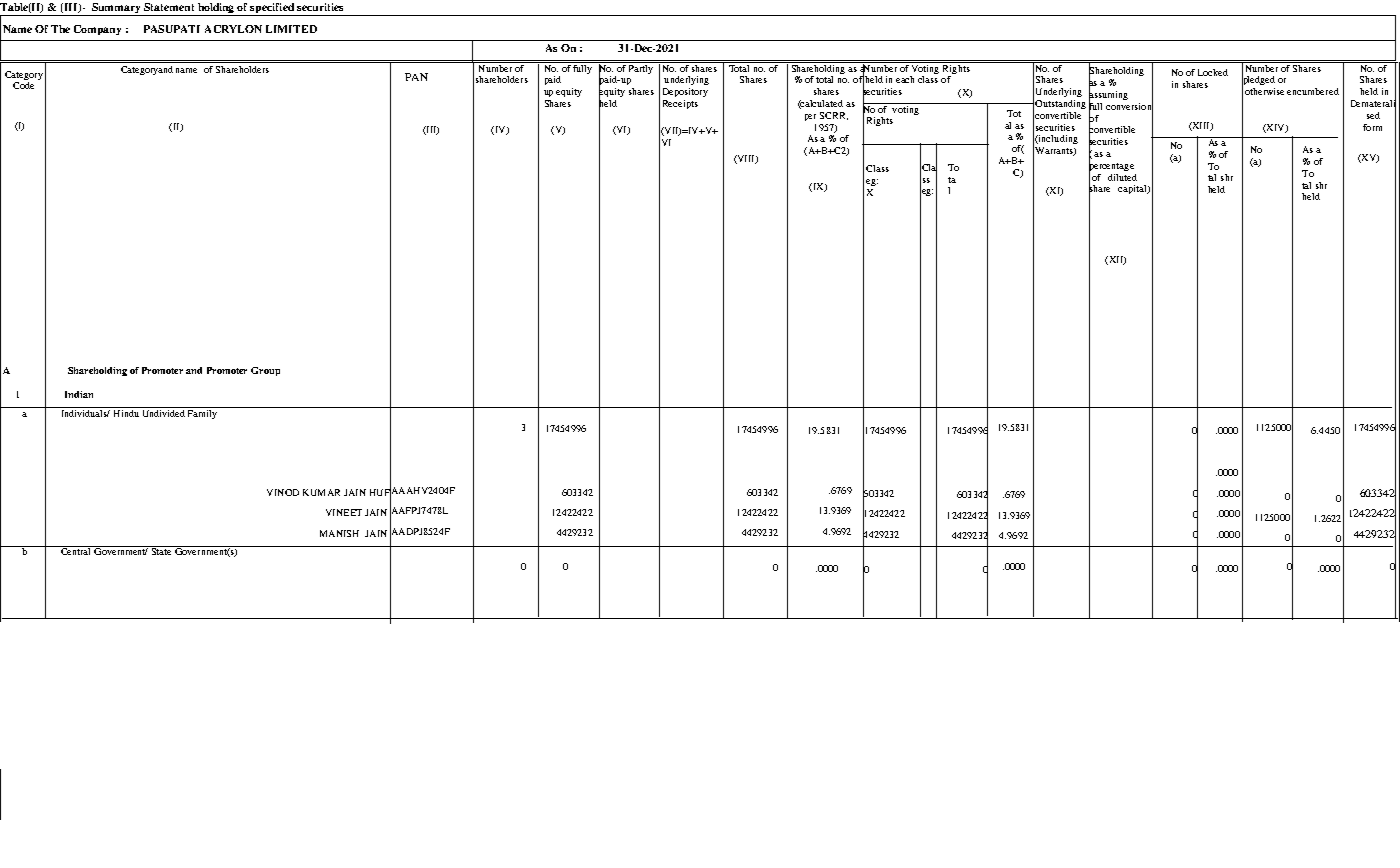 Image resolution: width=1400 pixels, height=868 pixels. I want to click on Central, so click(76, 550).
